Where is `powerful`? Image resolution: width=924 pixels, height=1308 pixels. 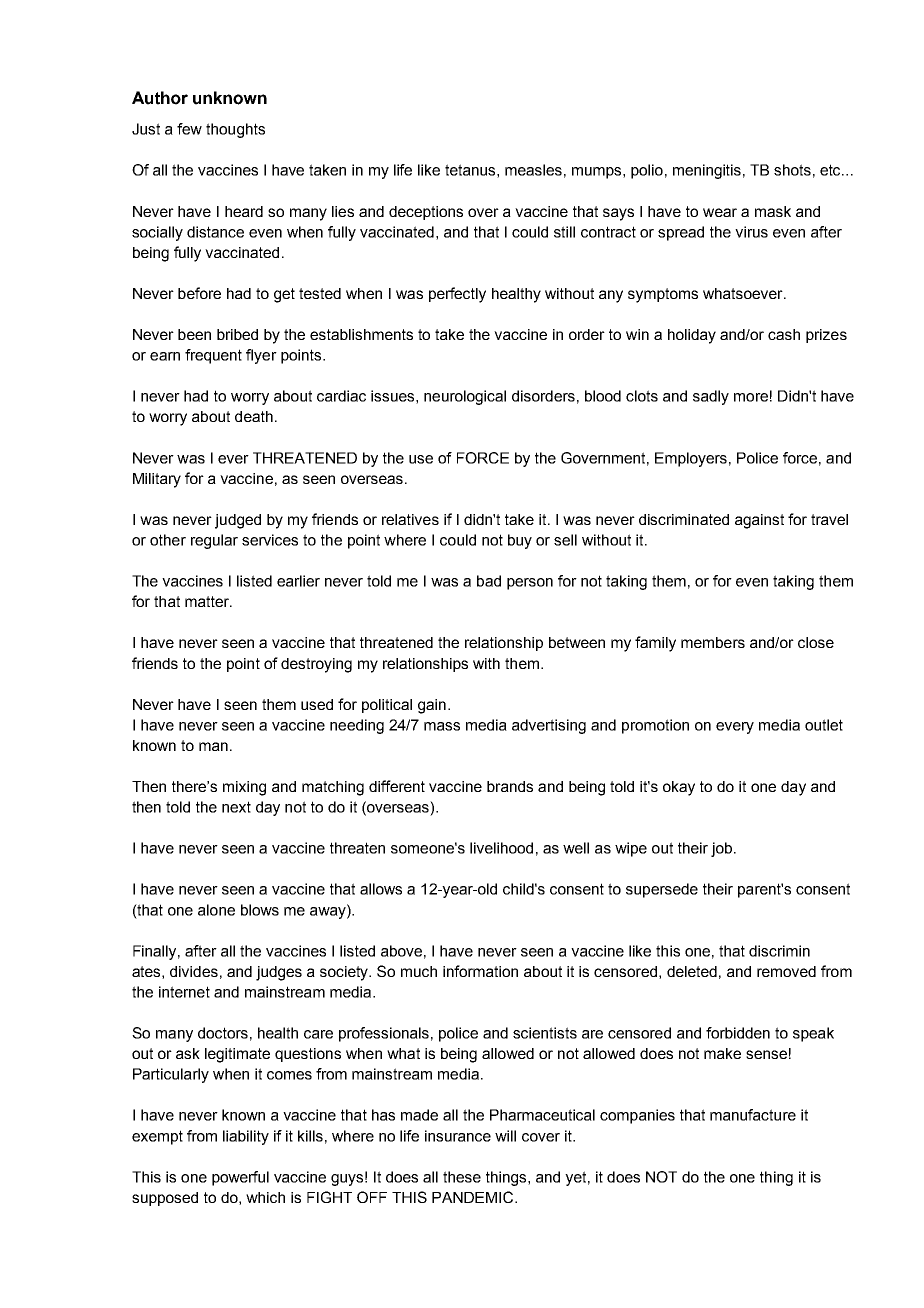 powerful is located at coordinates (240, 1178).
